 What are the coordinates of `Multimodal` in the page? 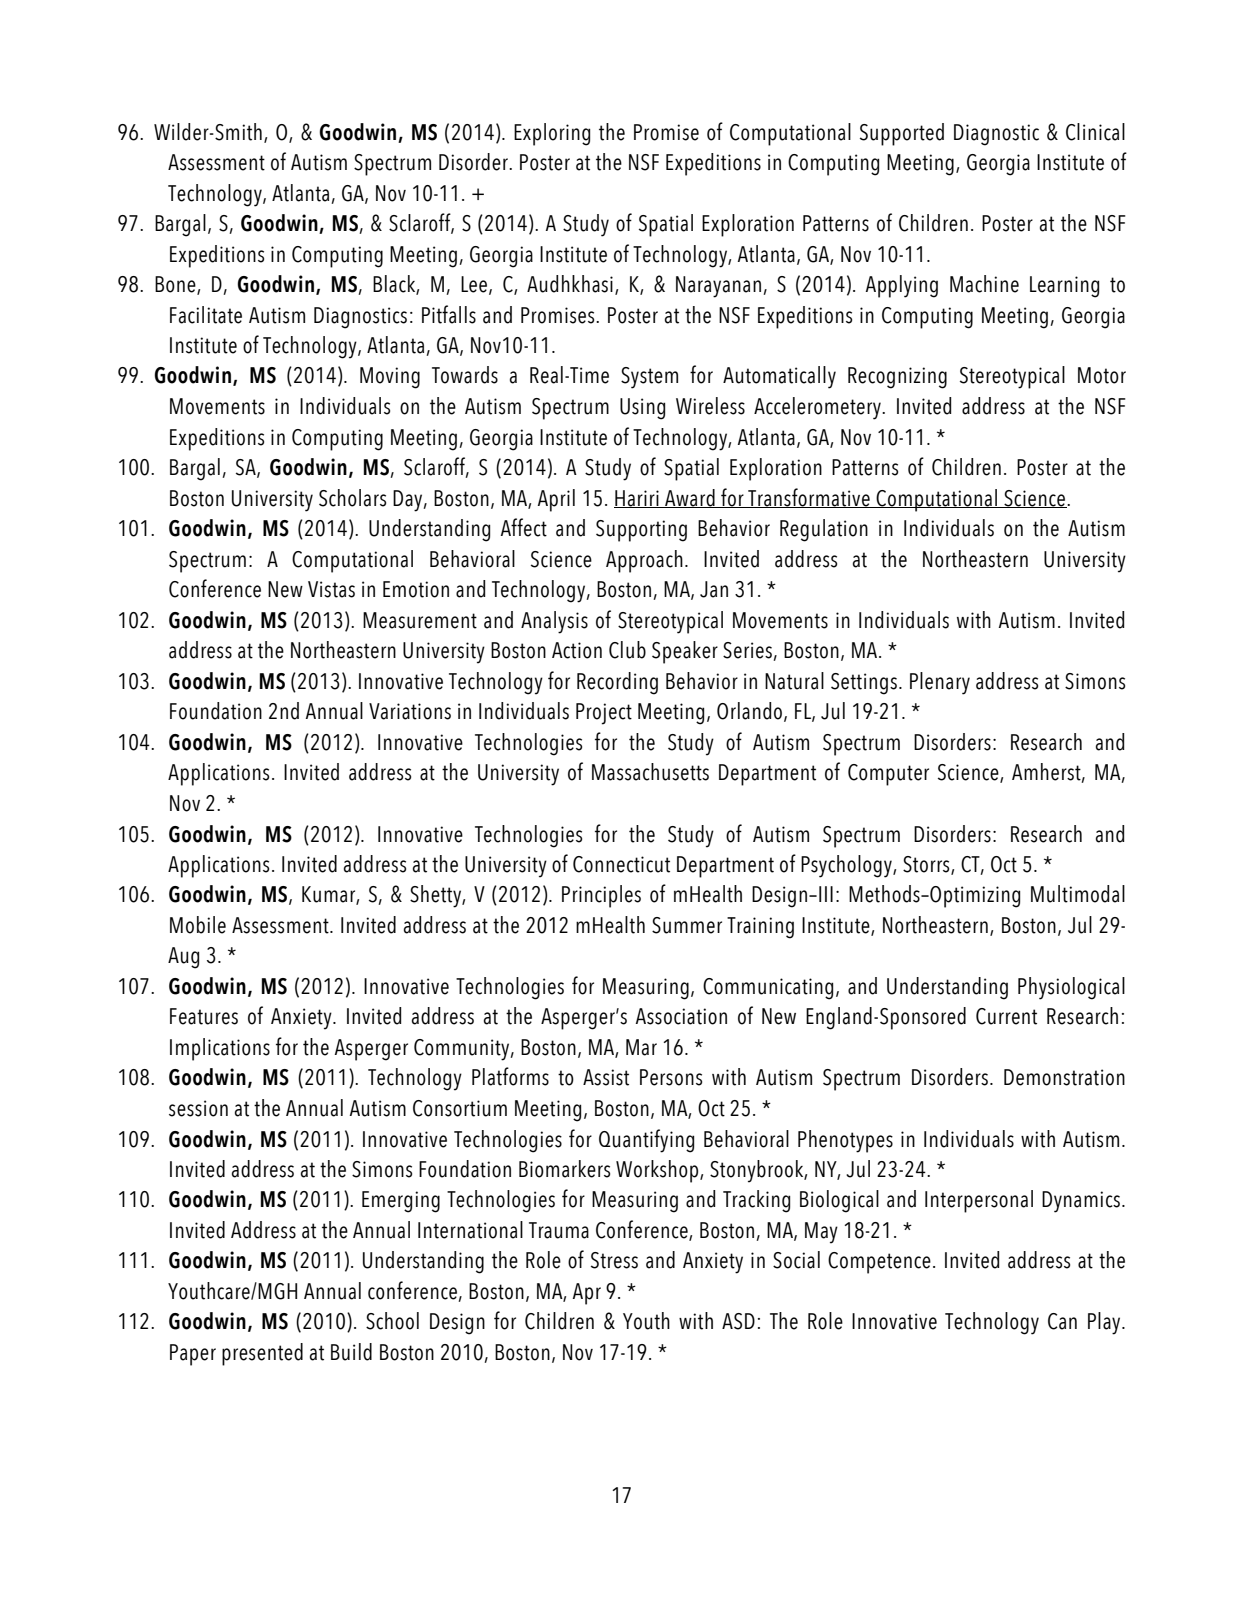 It's located at (1078, 894).
